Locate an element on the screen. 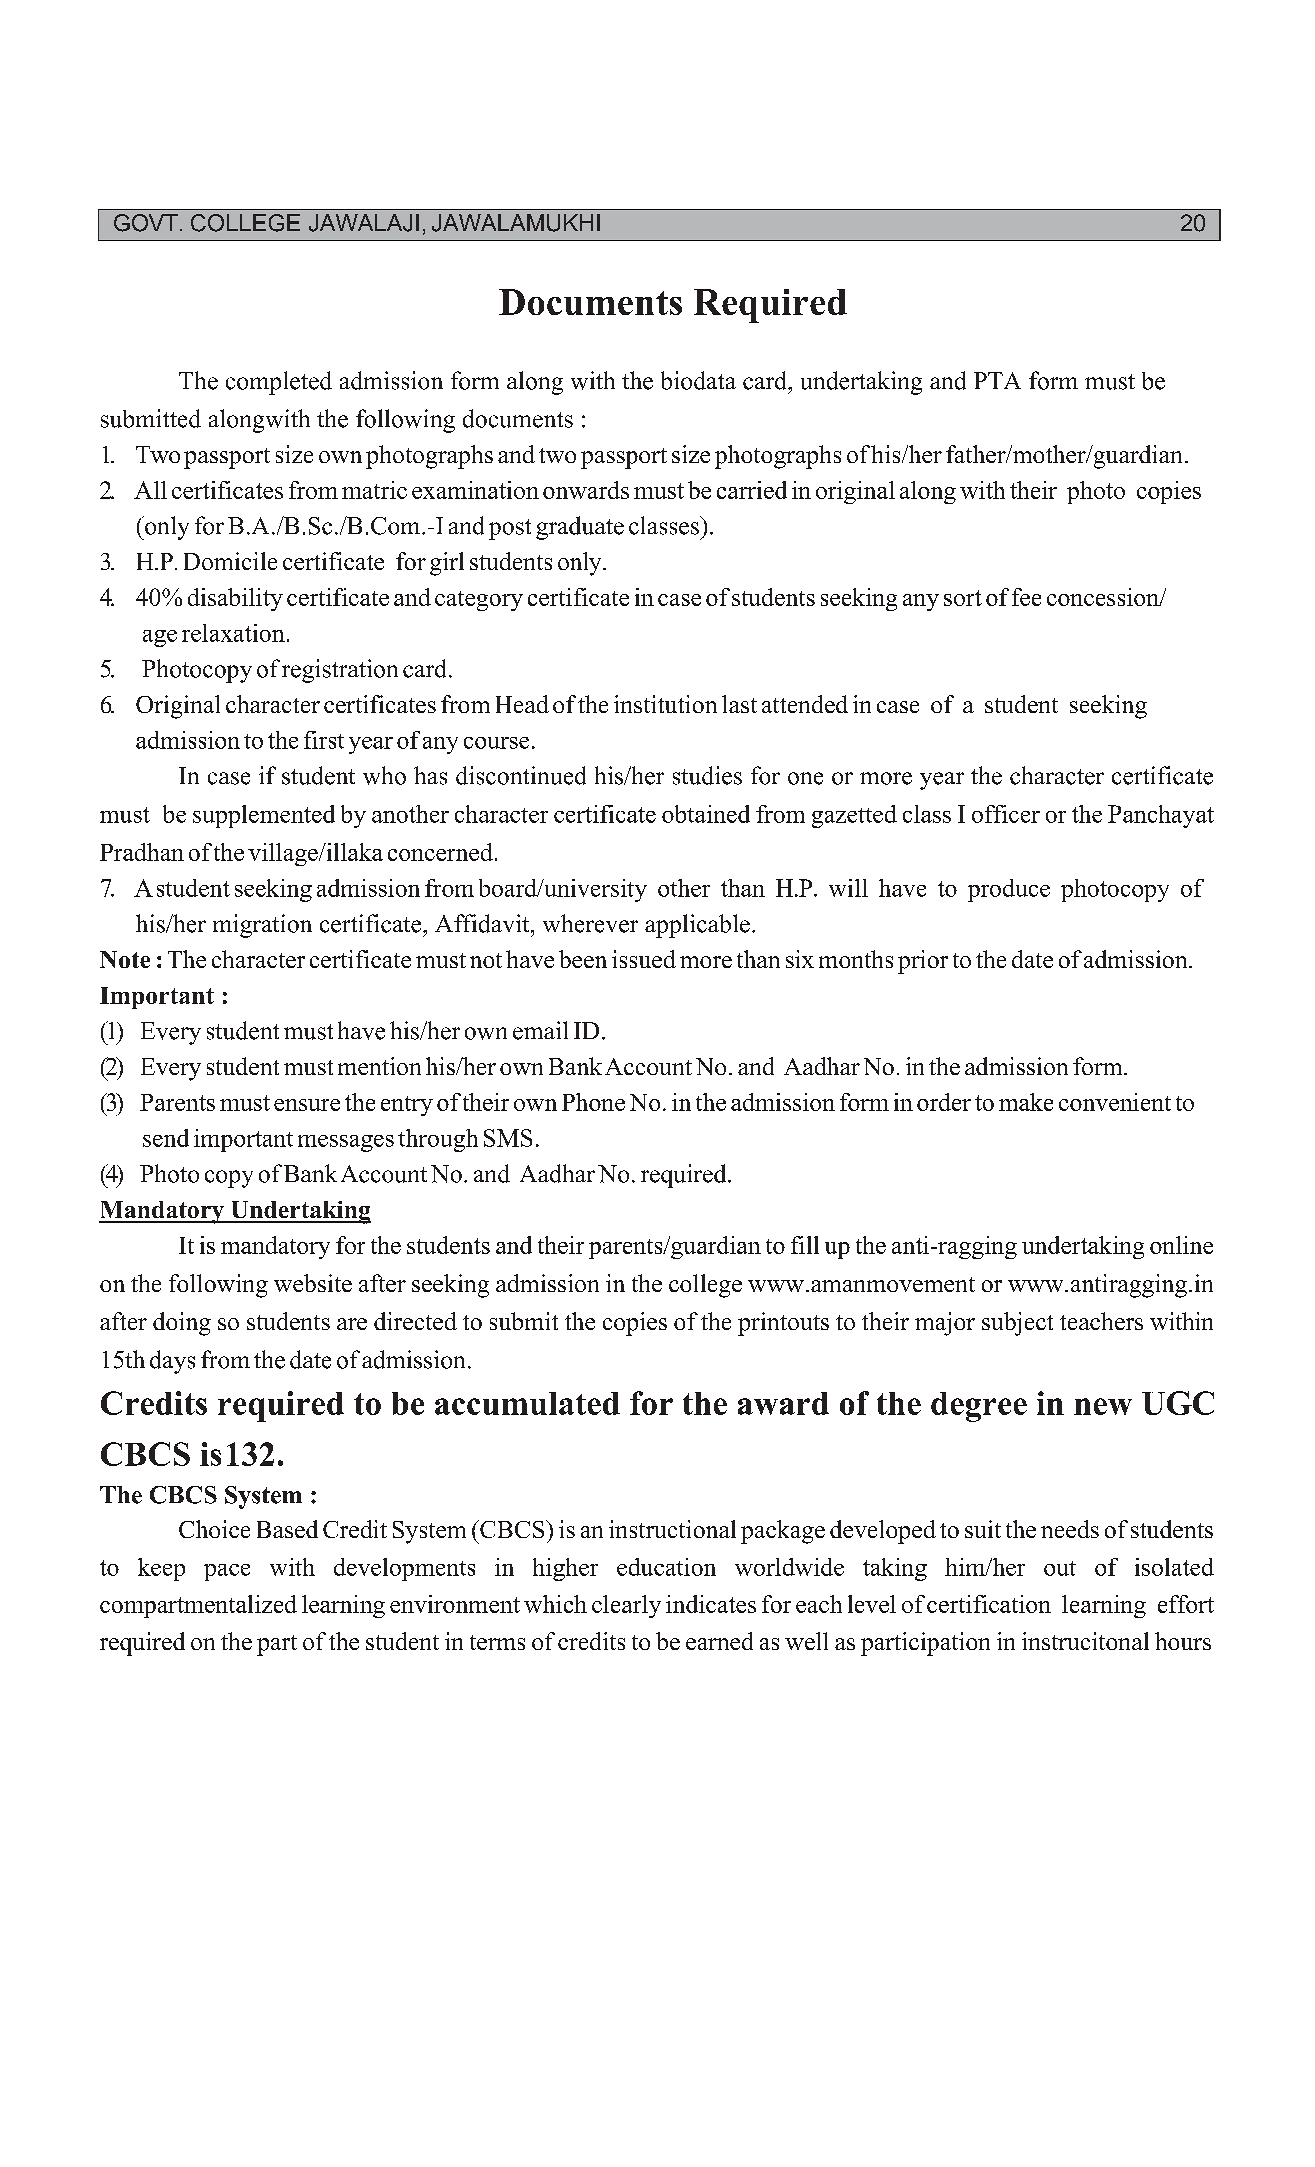 This screenshot has width=1315, height=2167. Phone is located at coordinates (593, 1102).
